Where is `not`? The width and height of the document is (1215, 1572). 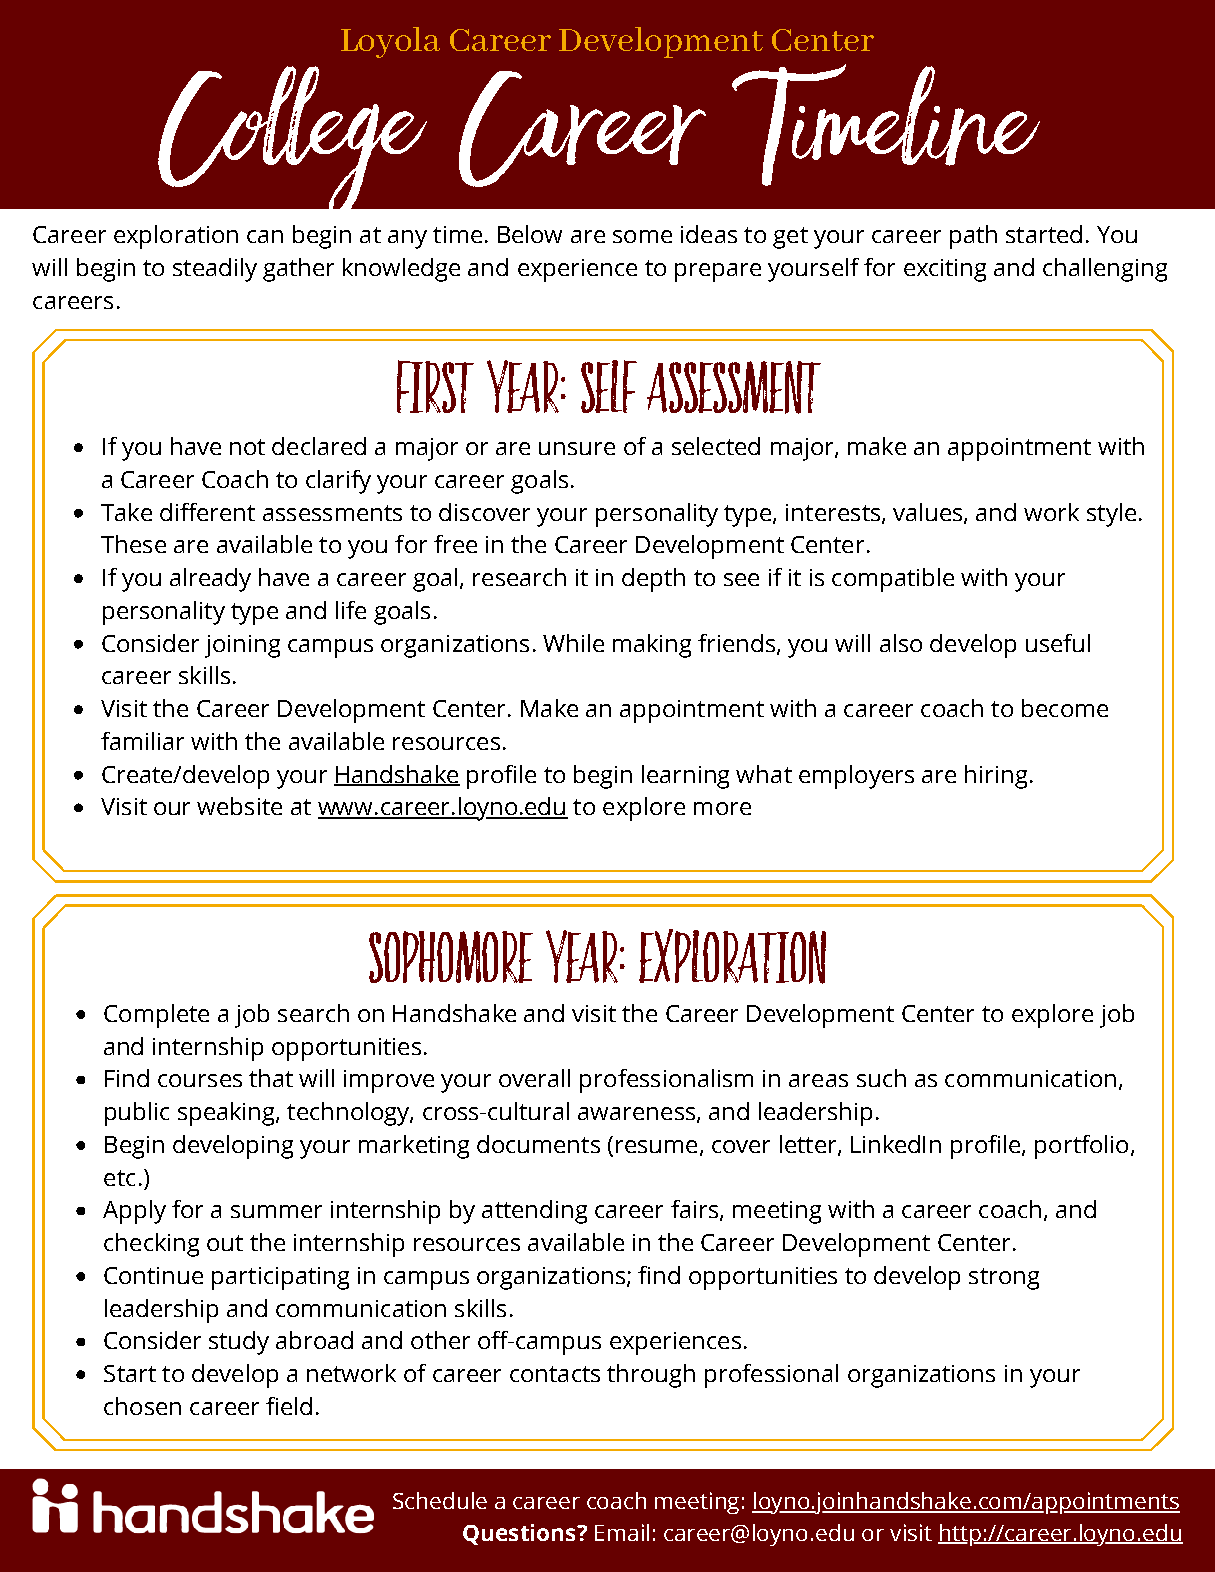
not is located at coordinates (247, 447).
